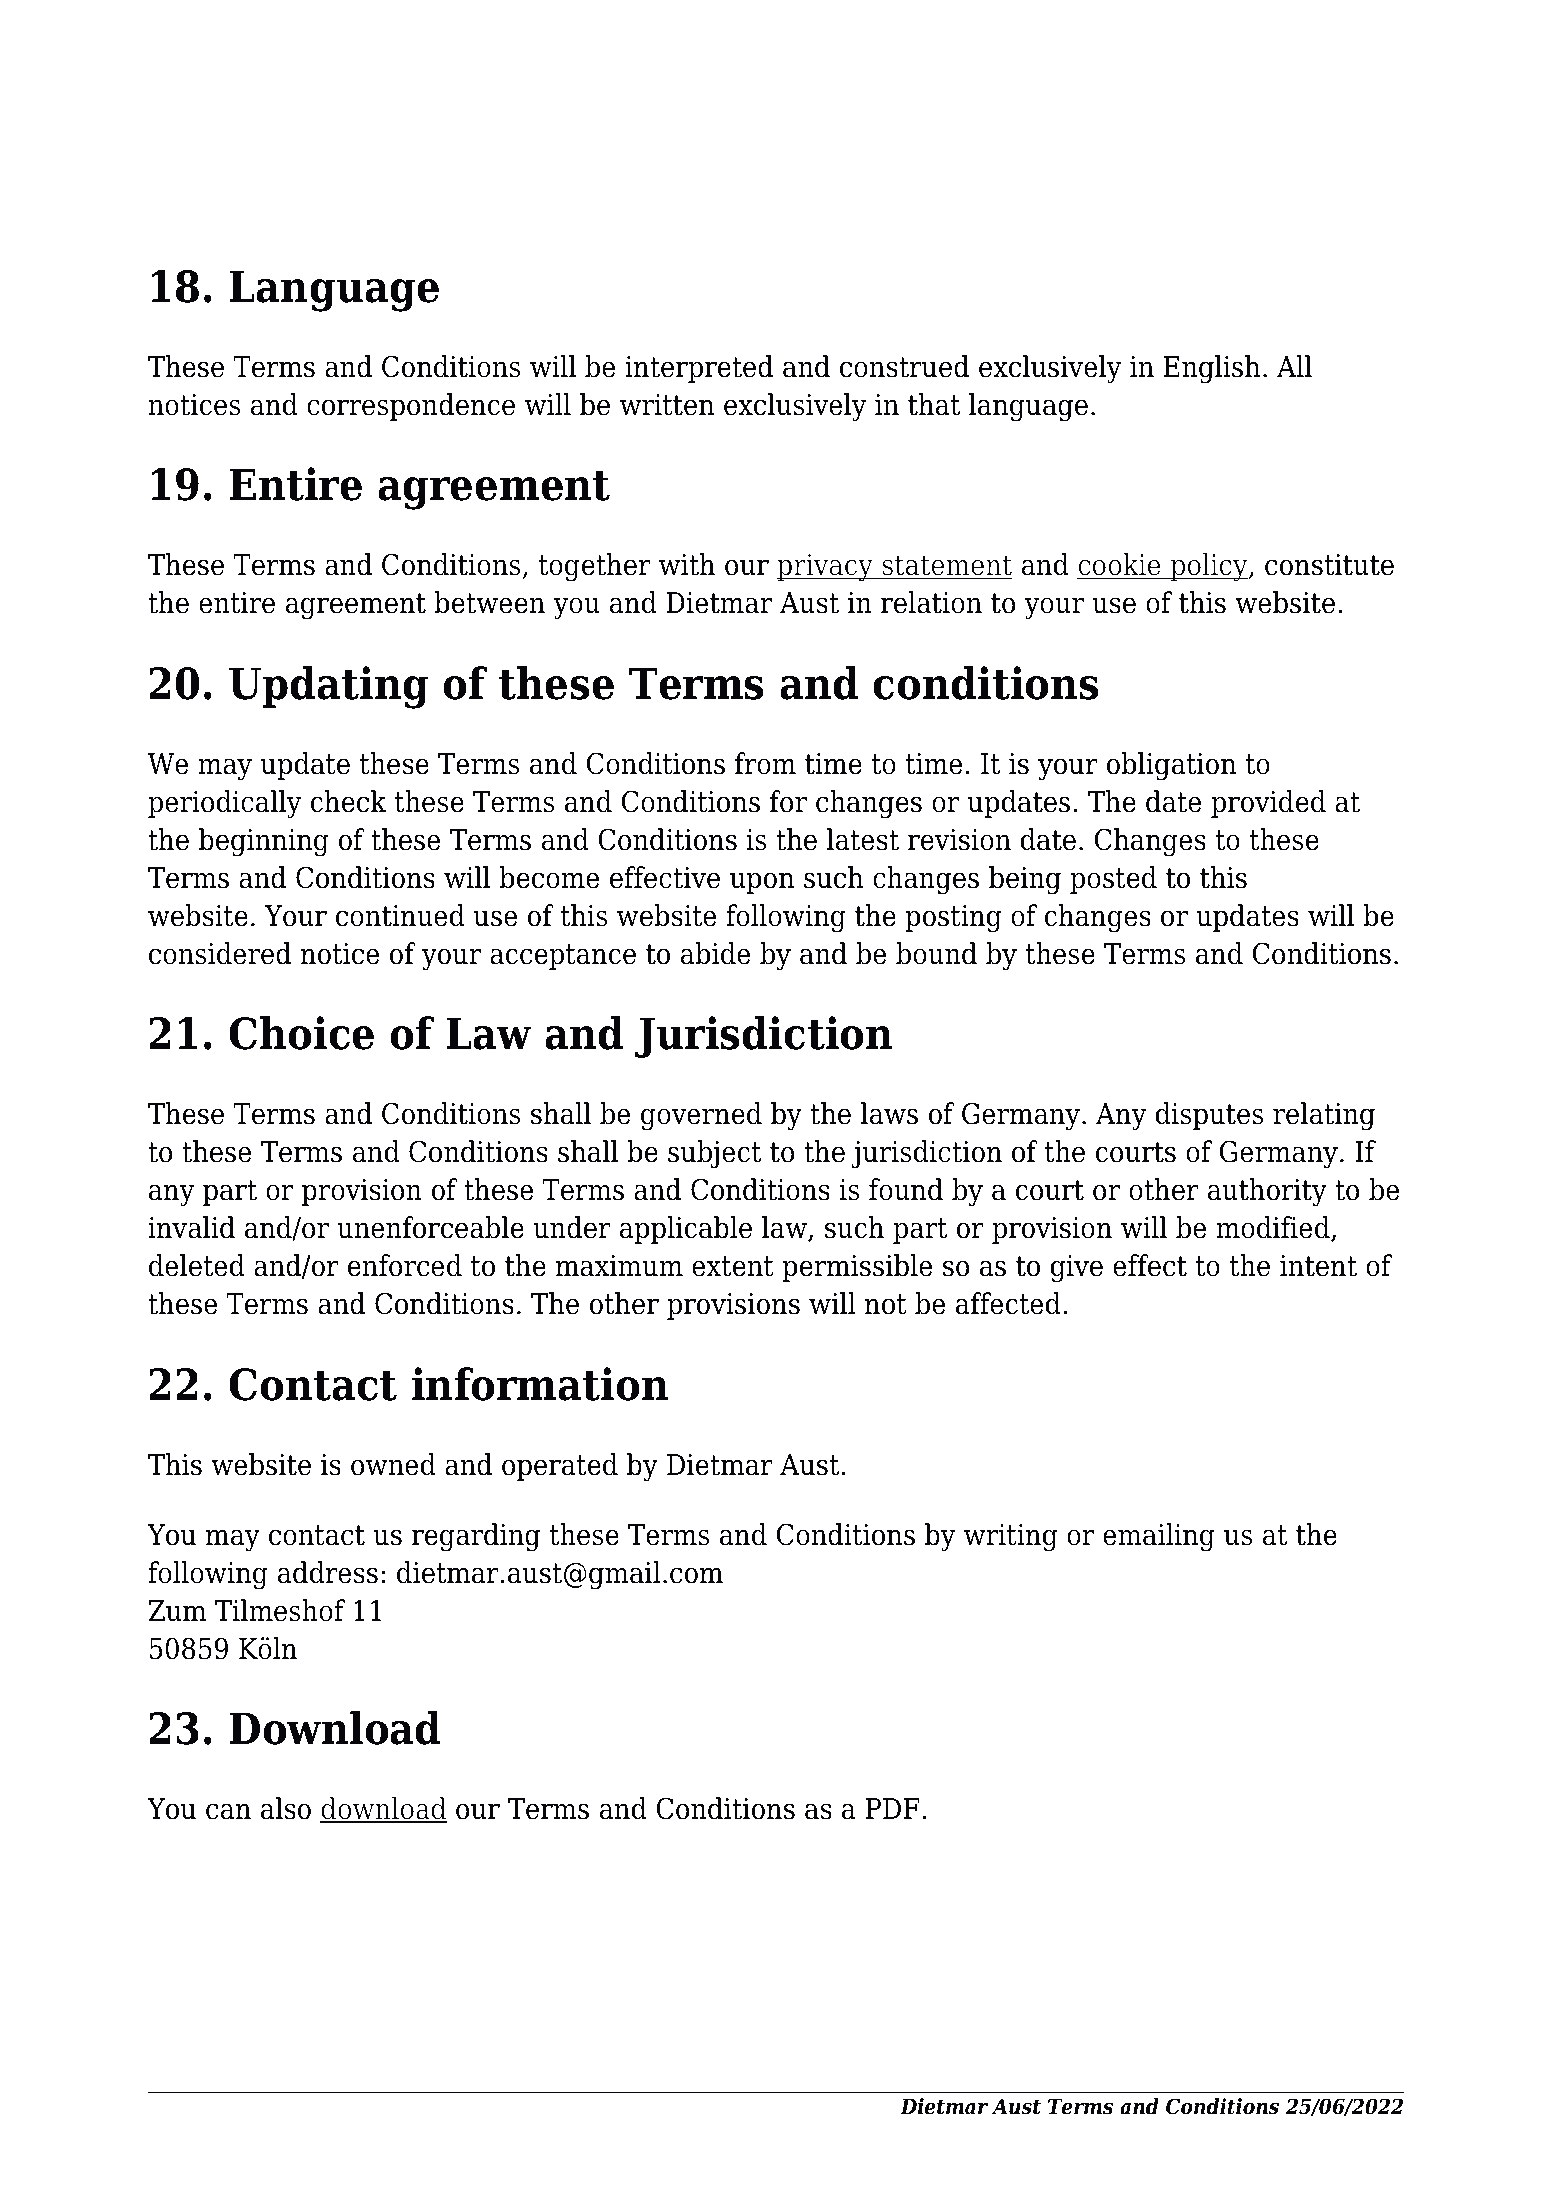  Describe the element at coordinates (1076, 1269) in the page. I see `give` at that location.
